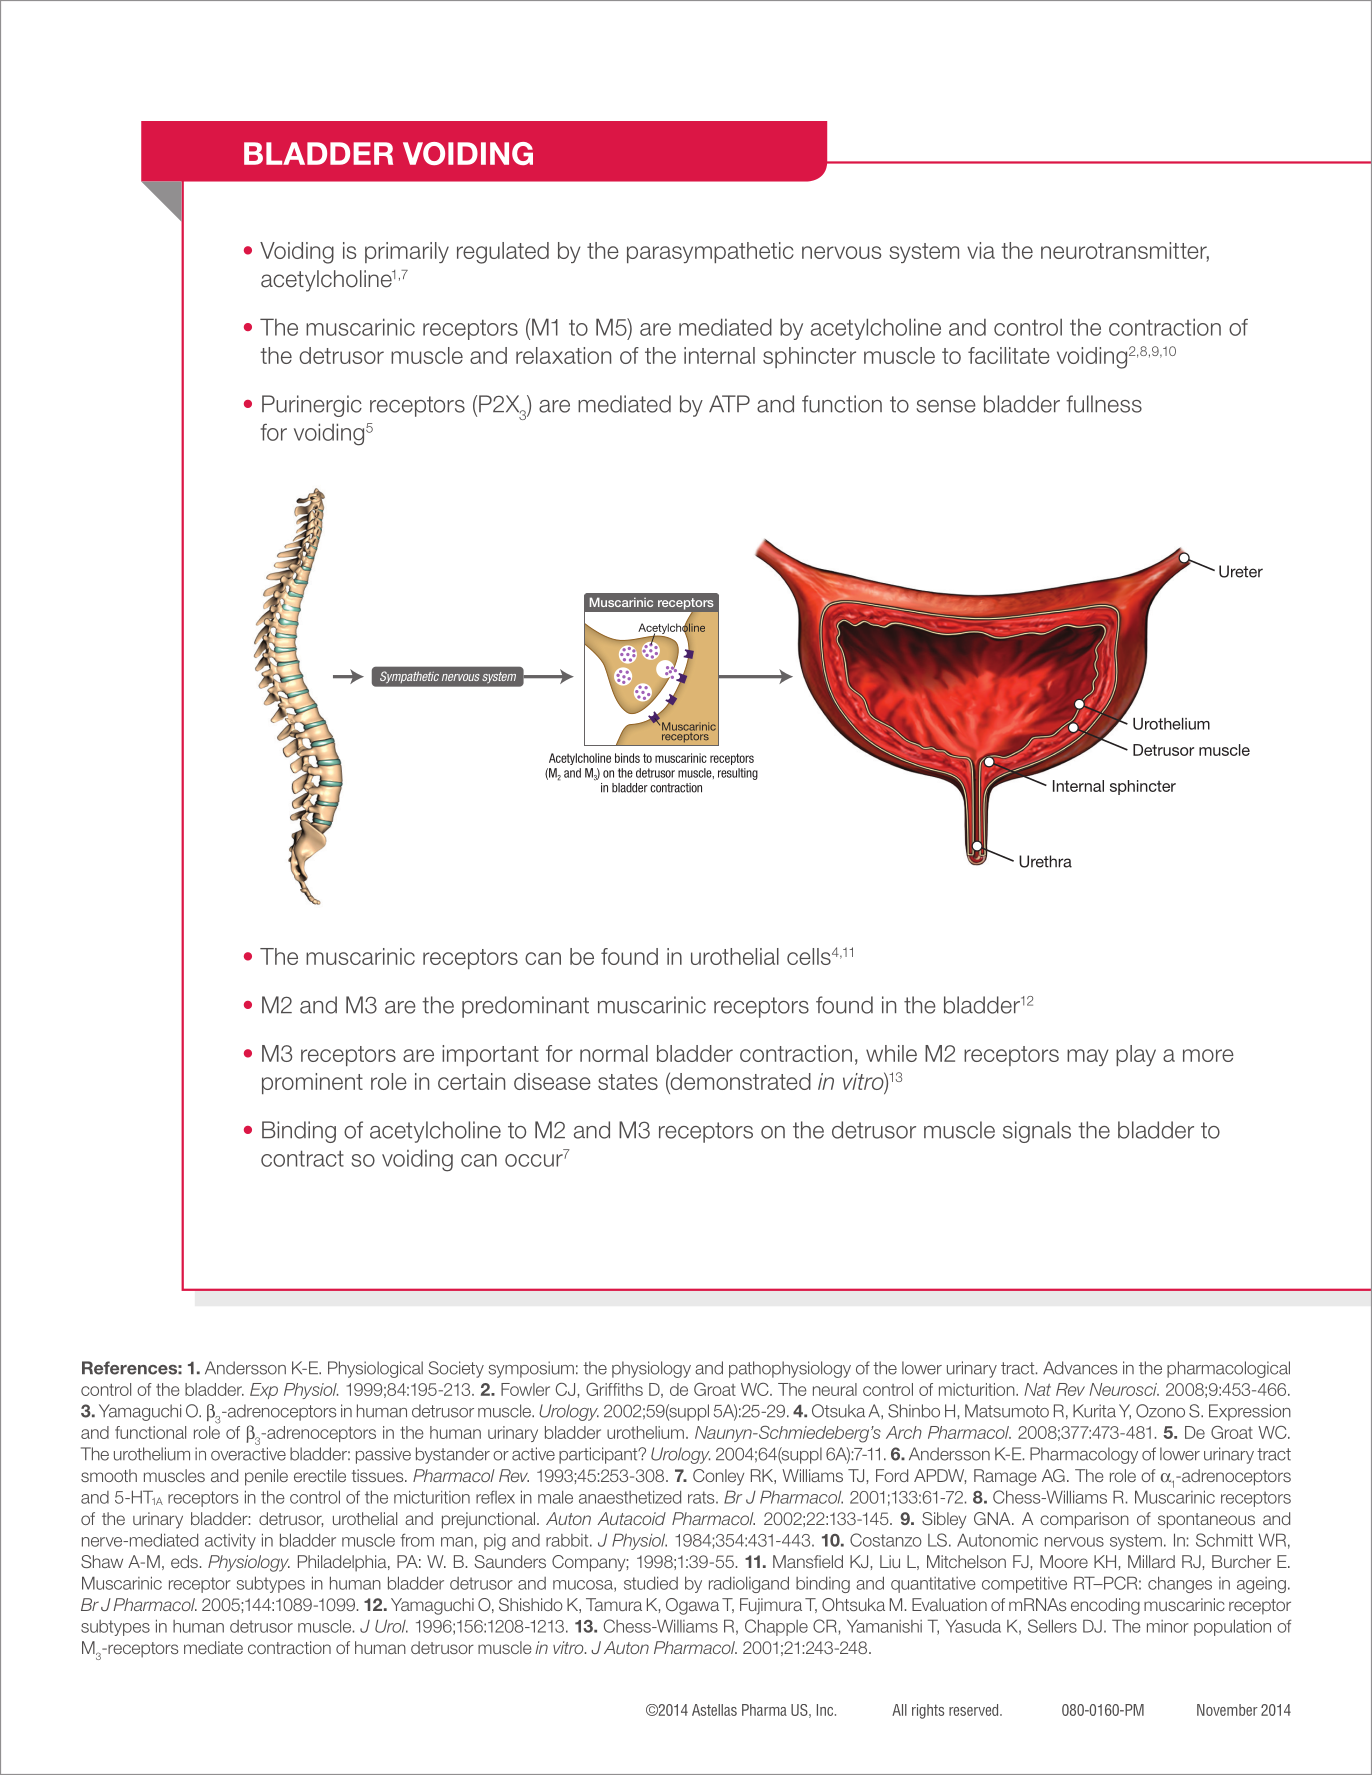 This screenshot has height=1775, width=1372. I want to click on prominent, so click(312, 1083).
